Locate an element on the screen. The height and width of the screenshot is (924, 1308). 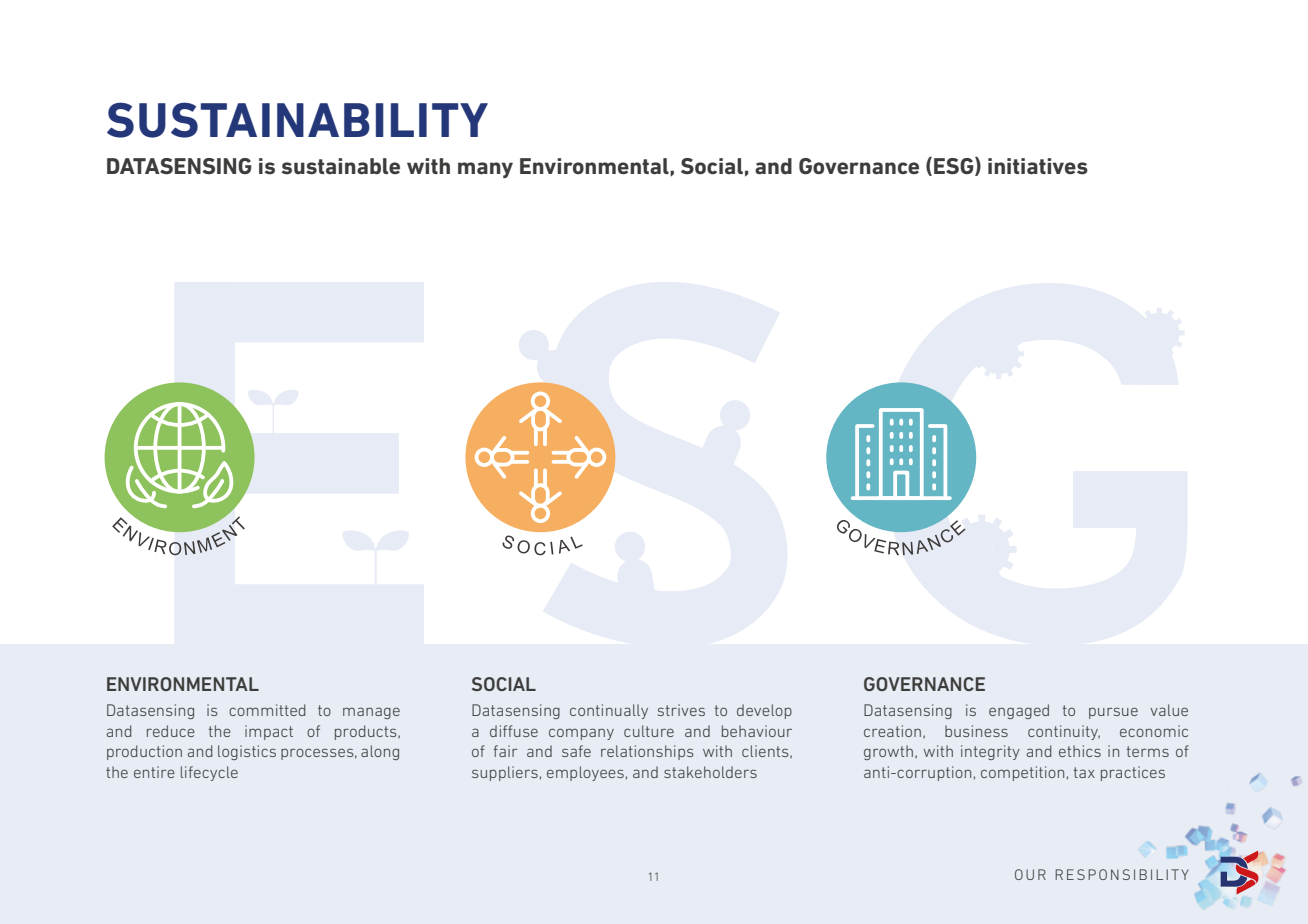
lifecycle is located at coordinates (209, 773).
